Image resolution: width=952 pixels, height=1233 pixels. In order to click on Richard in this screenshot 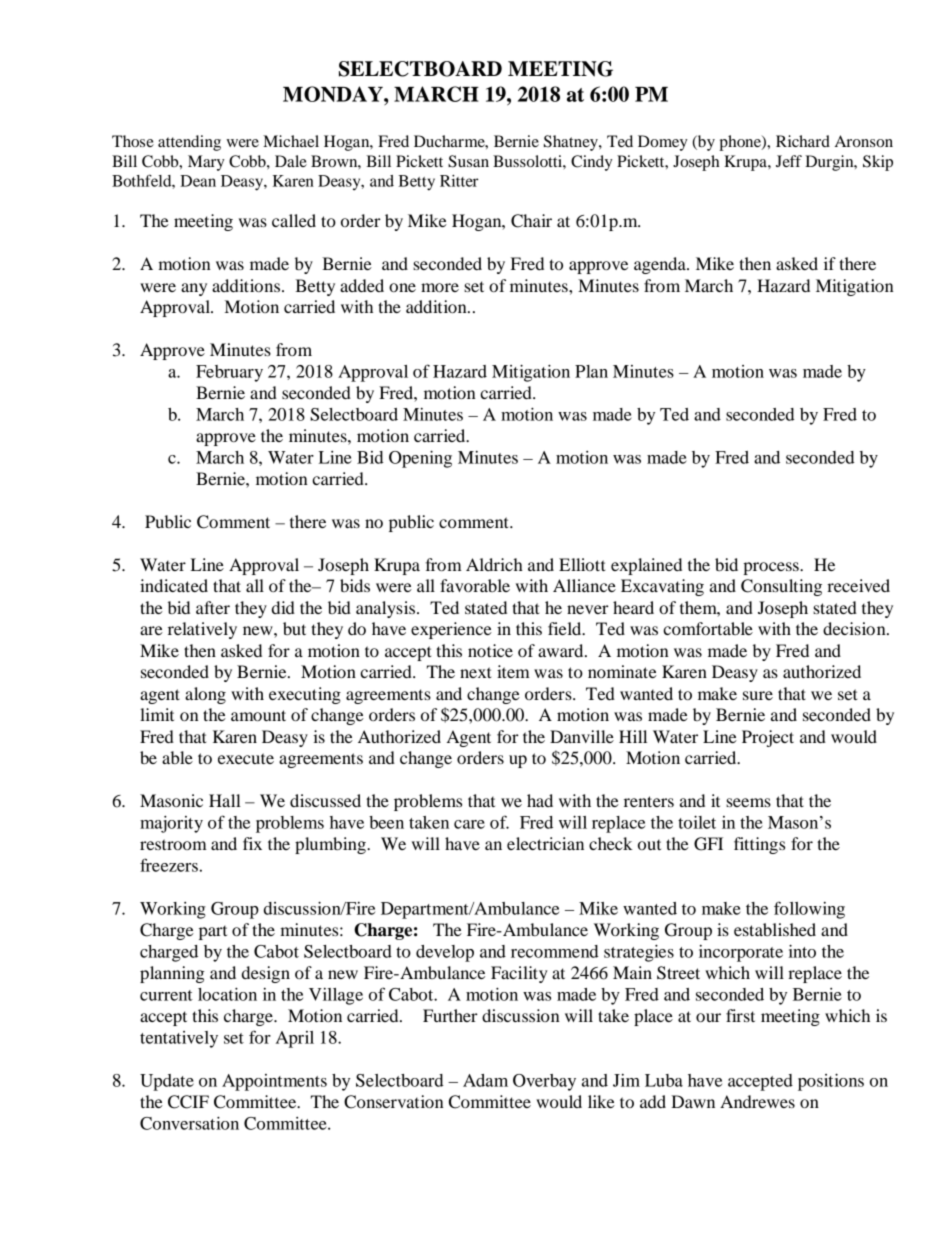, I will do `click(803, 141)`.
